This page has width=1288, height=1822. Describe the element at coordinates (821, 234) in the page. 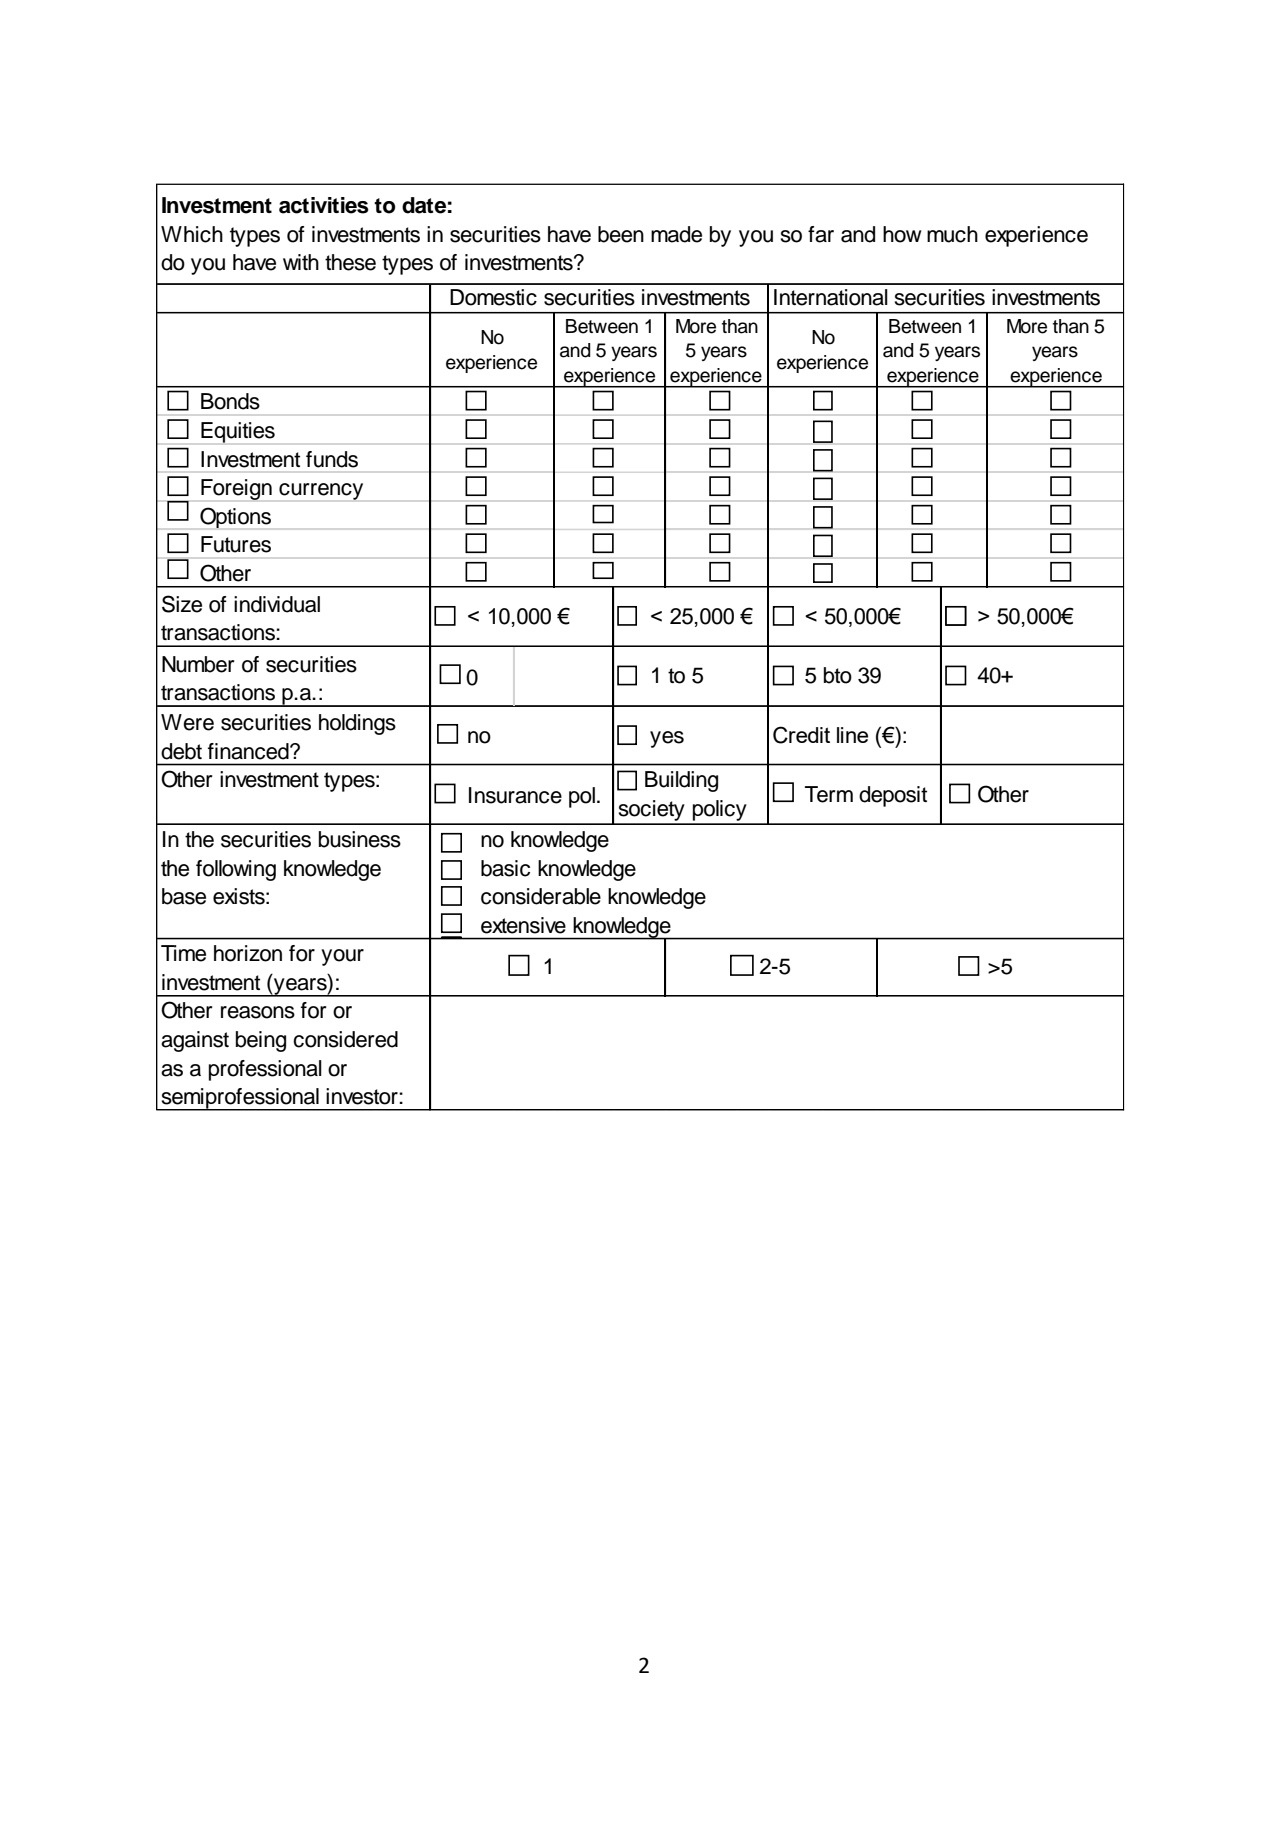

I see `far` at that location.
